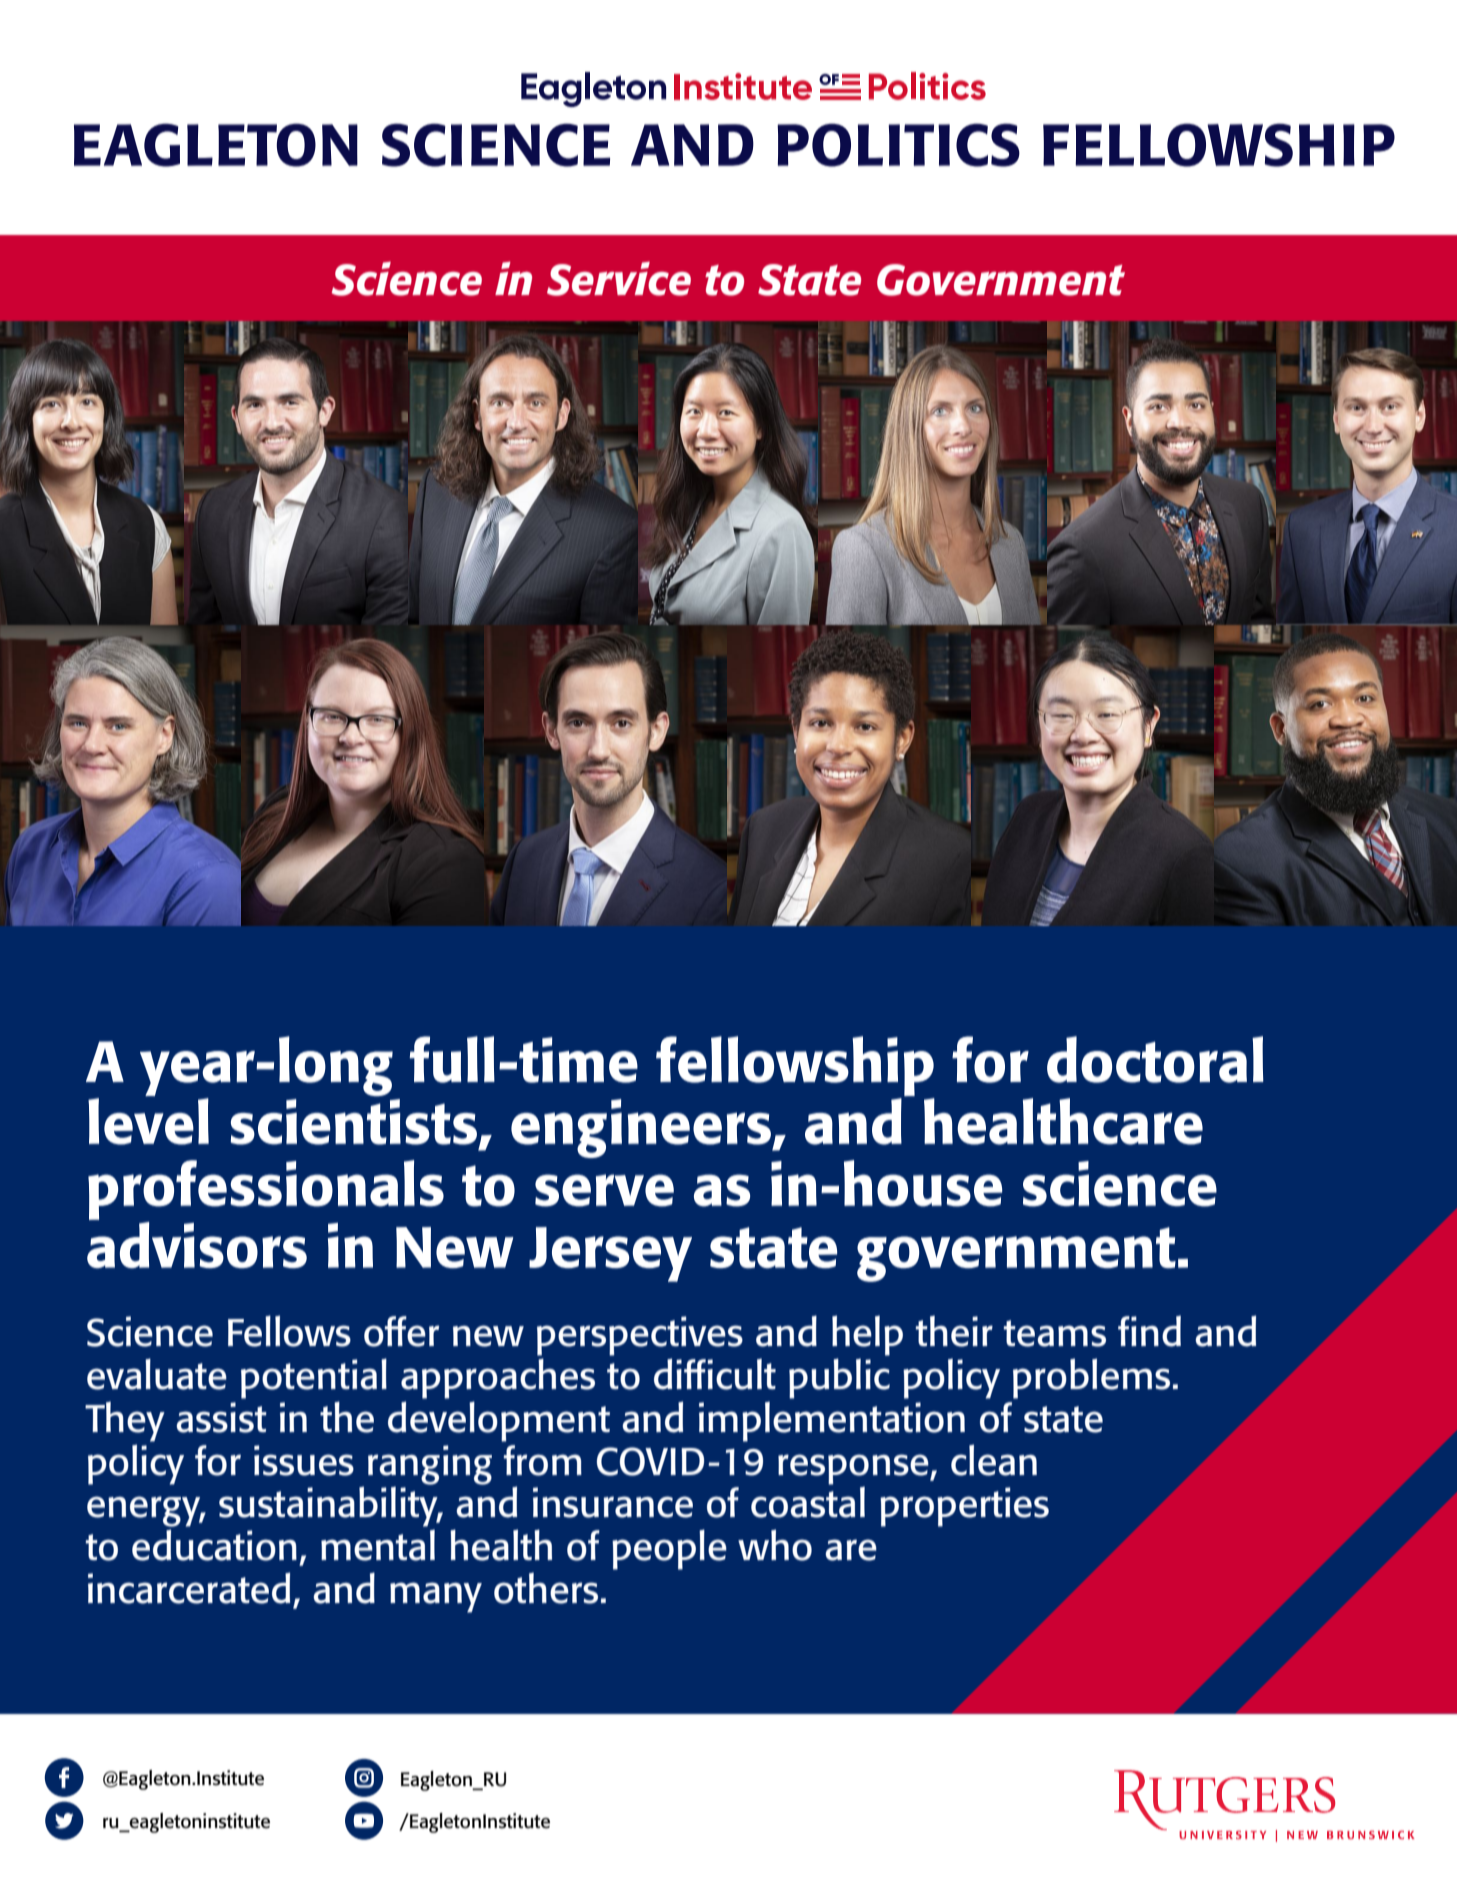  I want to click on serve, so click(604, 1190).
